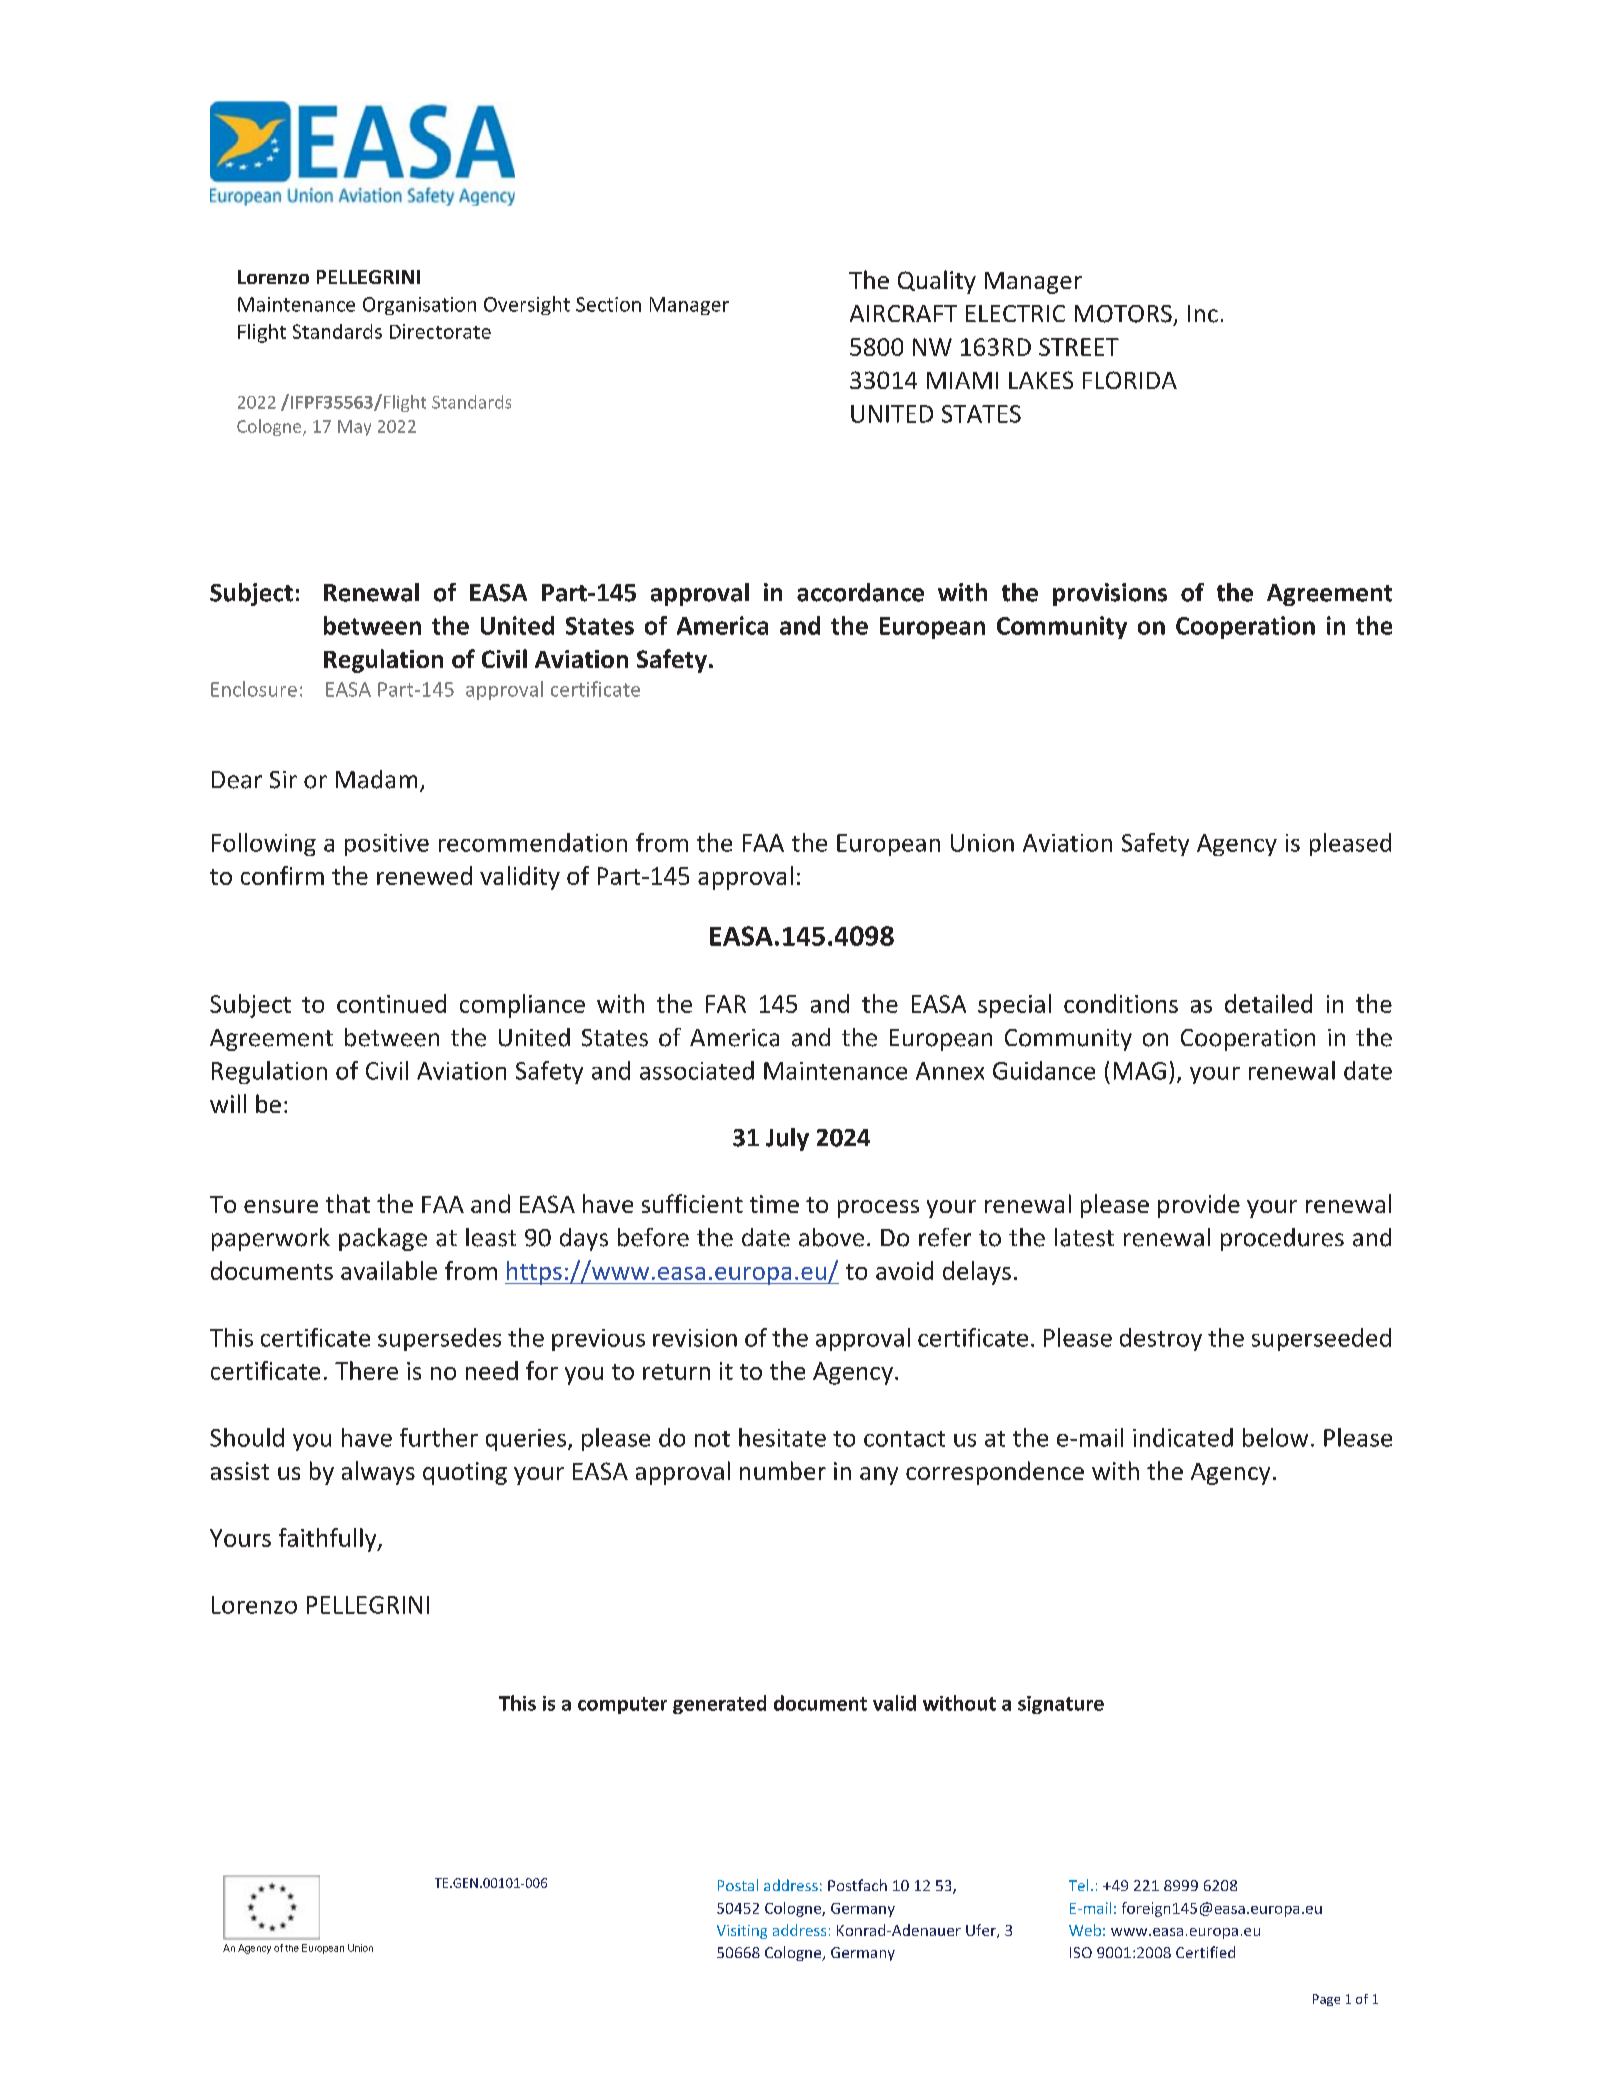 The height and width of the screenshot is (2092, 1617). I want to click on provide, so click(1199, 1206).
